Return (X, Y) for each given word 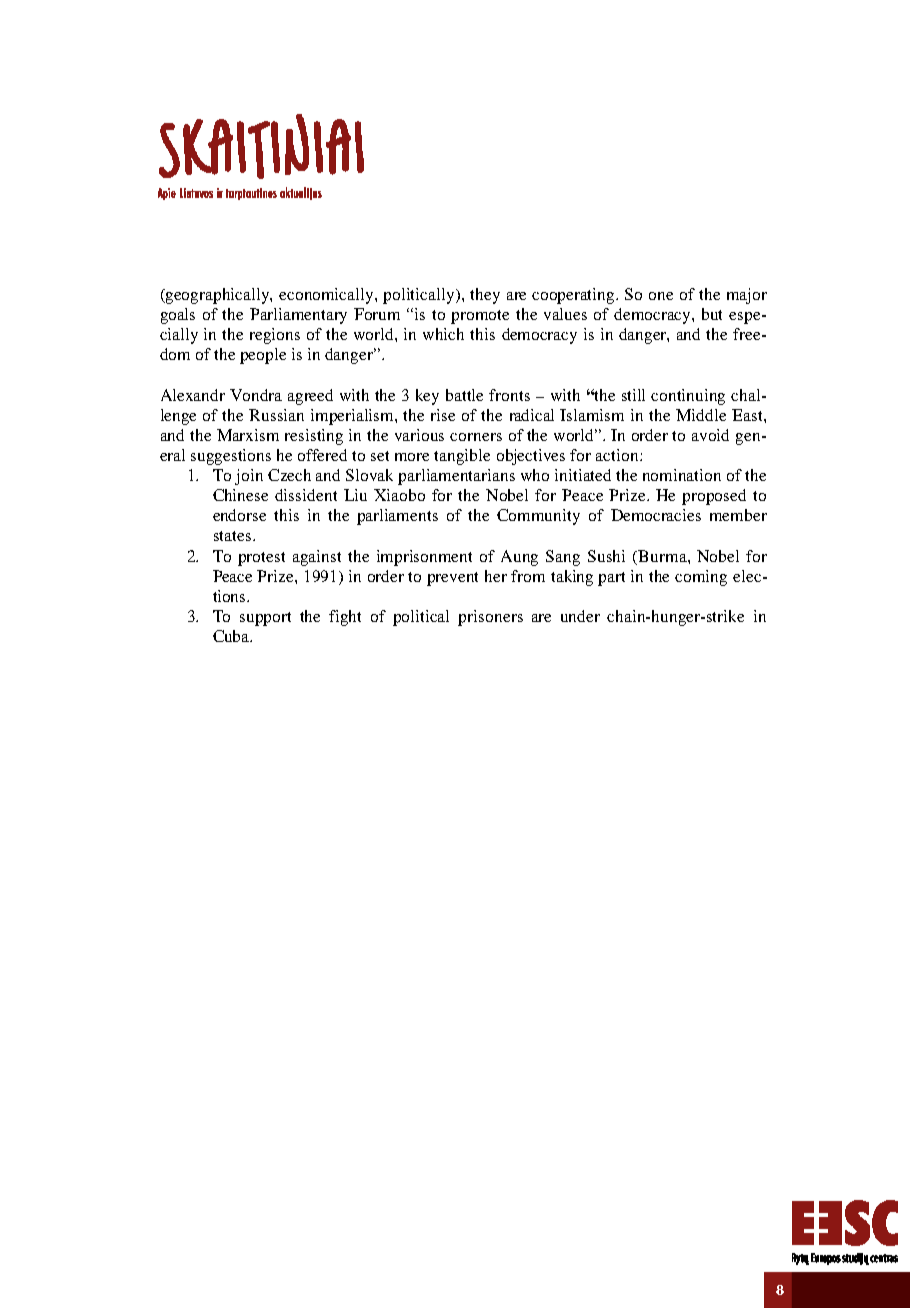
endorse (239, 515)
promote (480, 317)
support (265, 619)
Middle (701, 415)
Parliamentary (298, 316)
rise (443, 415)
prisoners (490, 618)
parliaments (397, 517)
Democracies (656, 515)
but (712, 314)
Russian (276, 415)
